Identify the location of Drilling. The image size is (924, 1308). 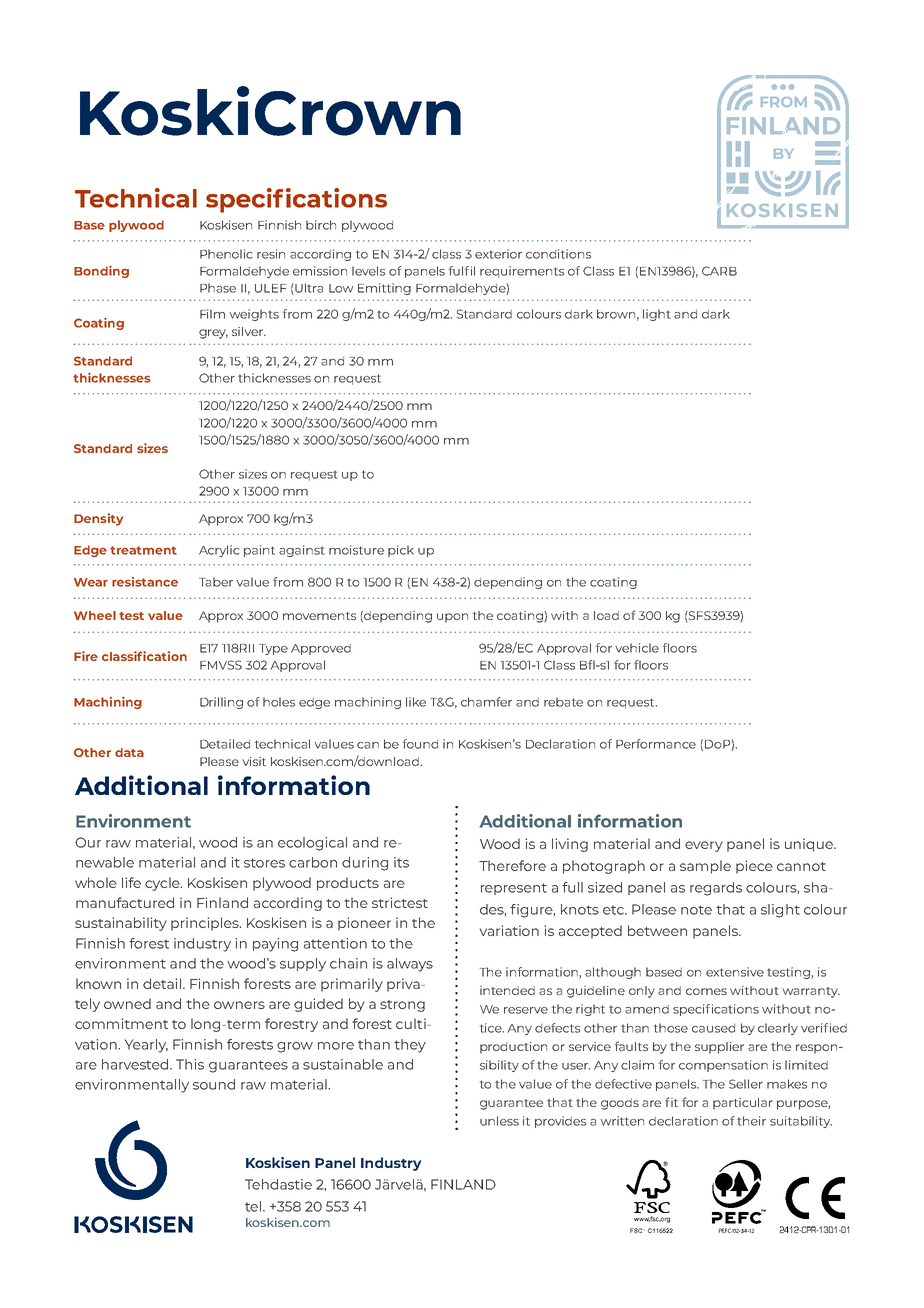
(221, 703).
